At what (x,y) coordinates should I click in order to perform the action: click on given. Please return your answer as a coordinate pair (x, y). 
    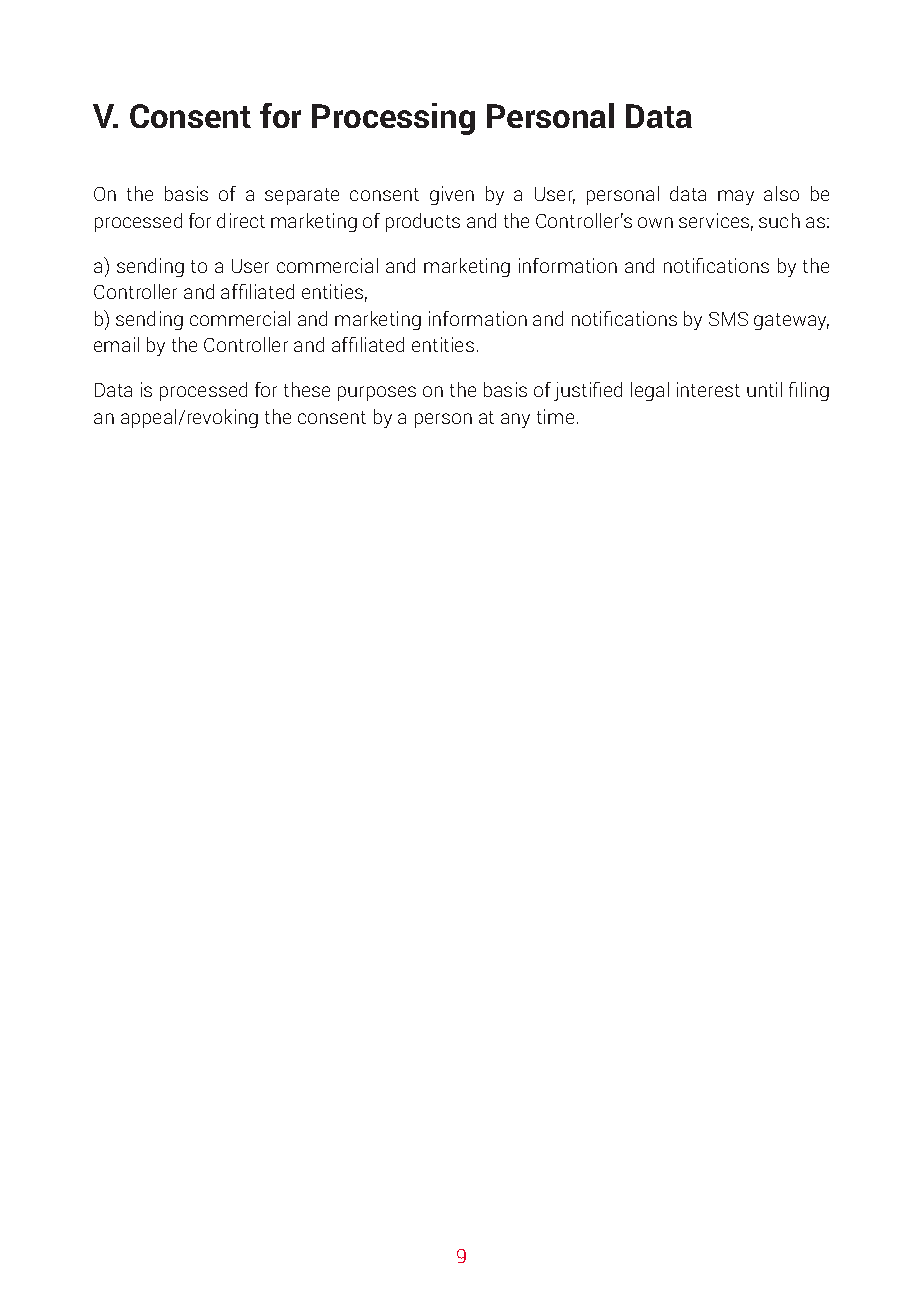
    Looking at the image, I should click on (452, 195).
